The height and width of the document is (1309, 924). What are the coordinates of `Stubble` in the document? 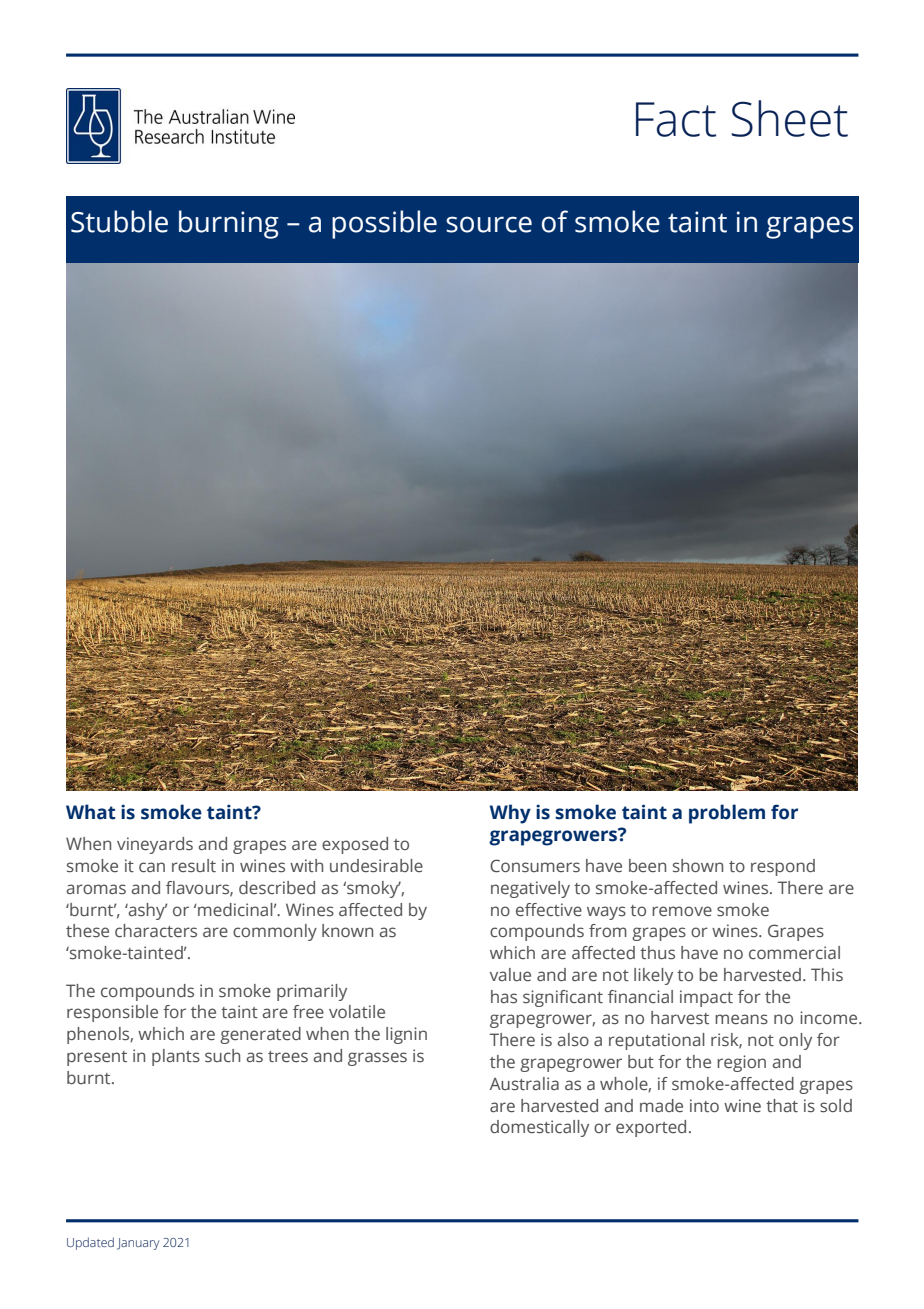 It's located at (119, 221).
